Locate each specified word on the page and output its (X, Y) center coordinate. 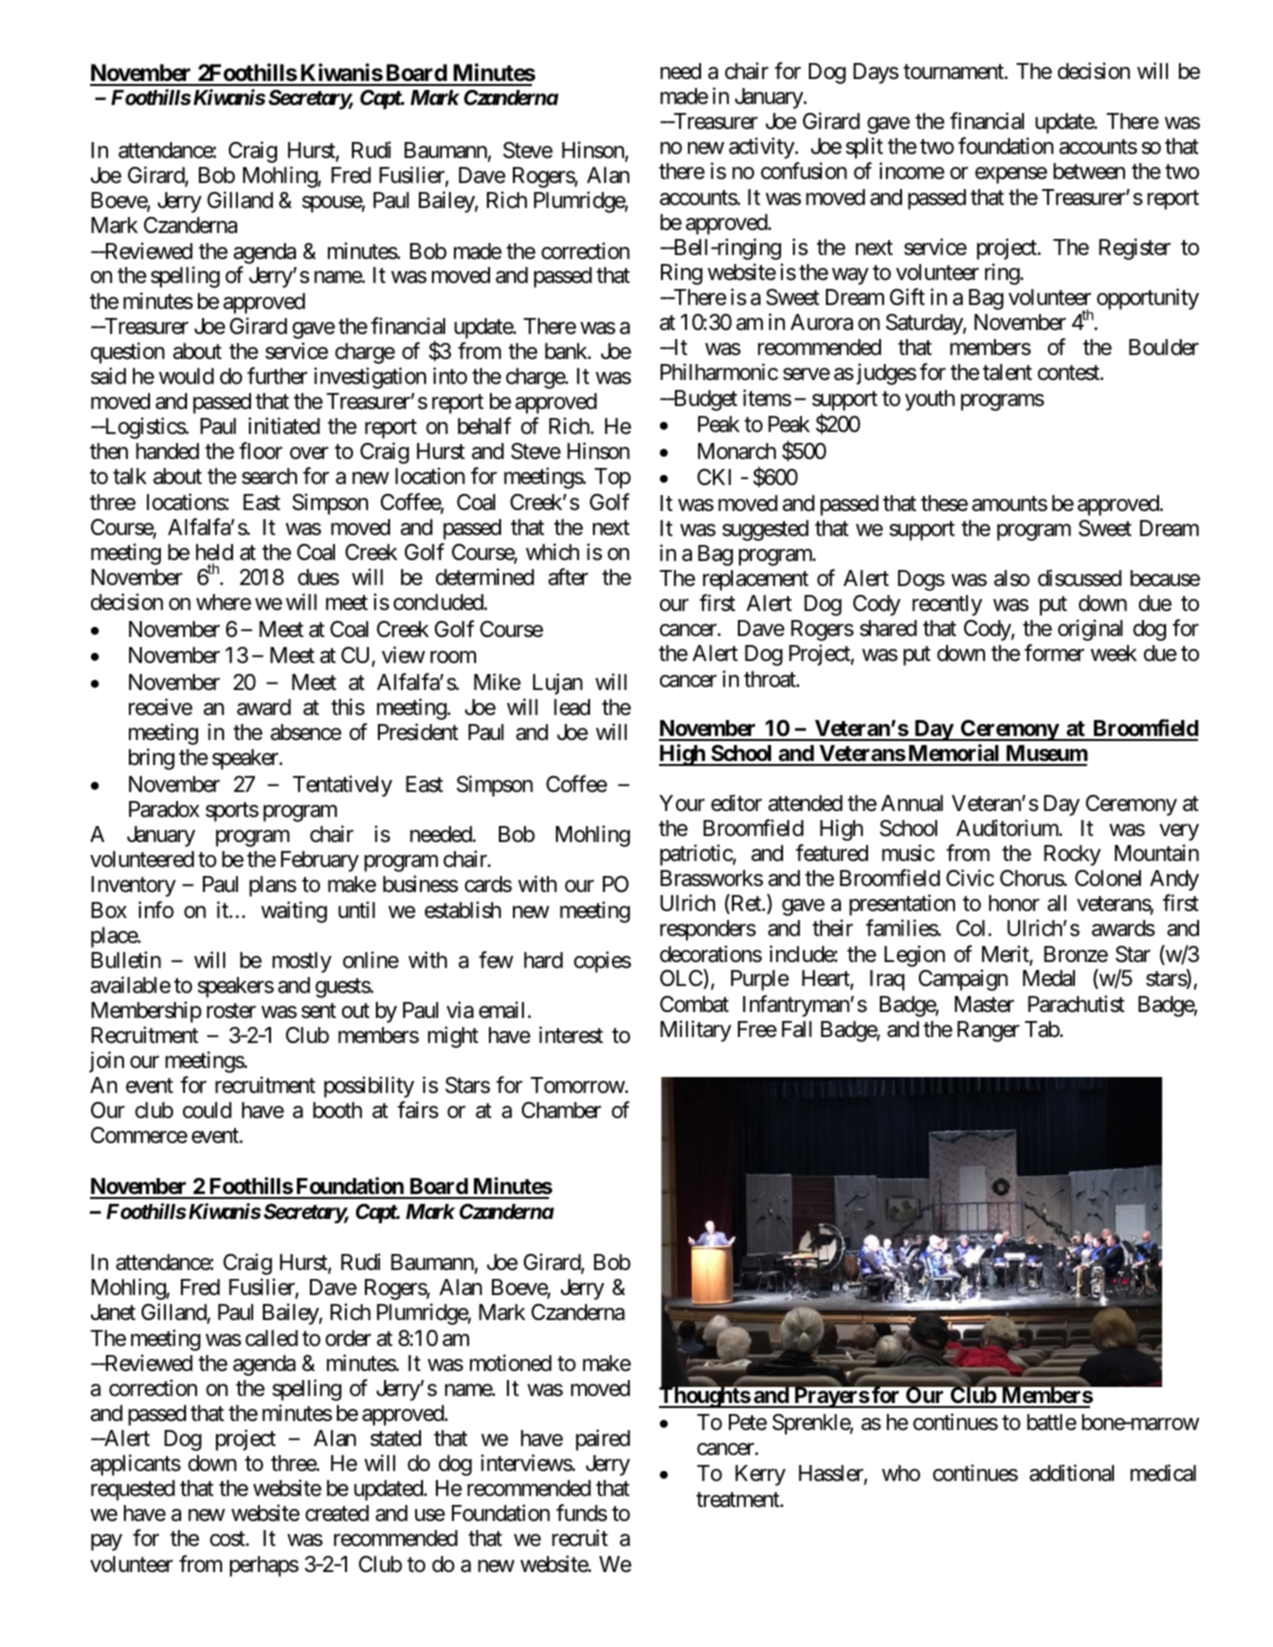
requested (133, 1490)
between (1089, 171)
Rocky (1072, 855)
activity (762, 148)
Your (682, 803)
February (320, 861)
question (128, 353)
